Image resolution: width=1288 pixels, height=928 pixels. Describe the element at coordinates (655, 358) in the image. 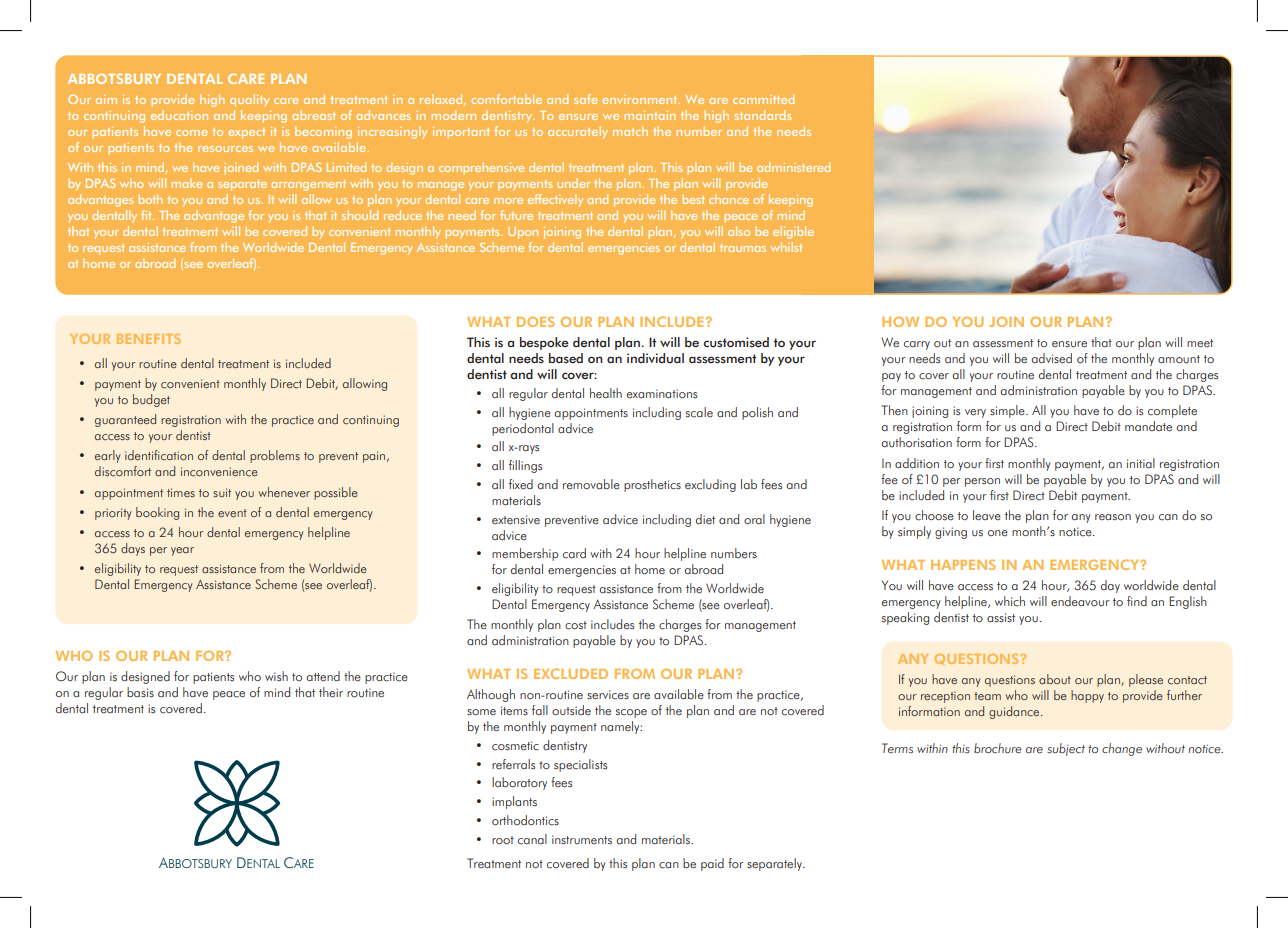

I see `individual` at that location.
